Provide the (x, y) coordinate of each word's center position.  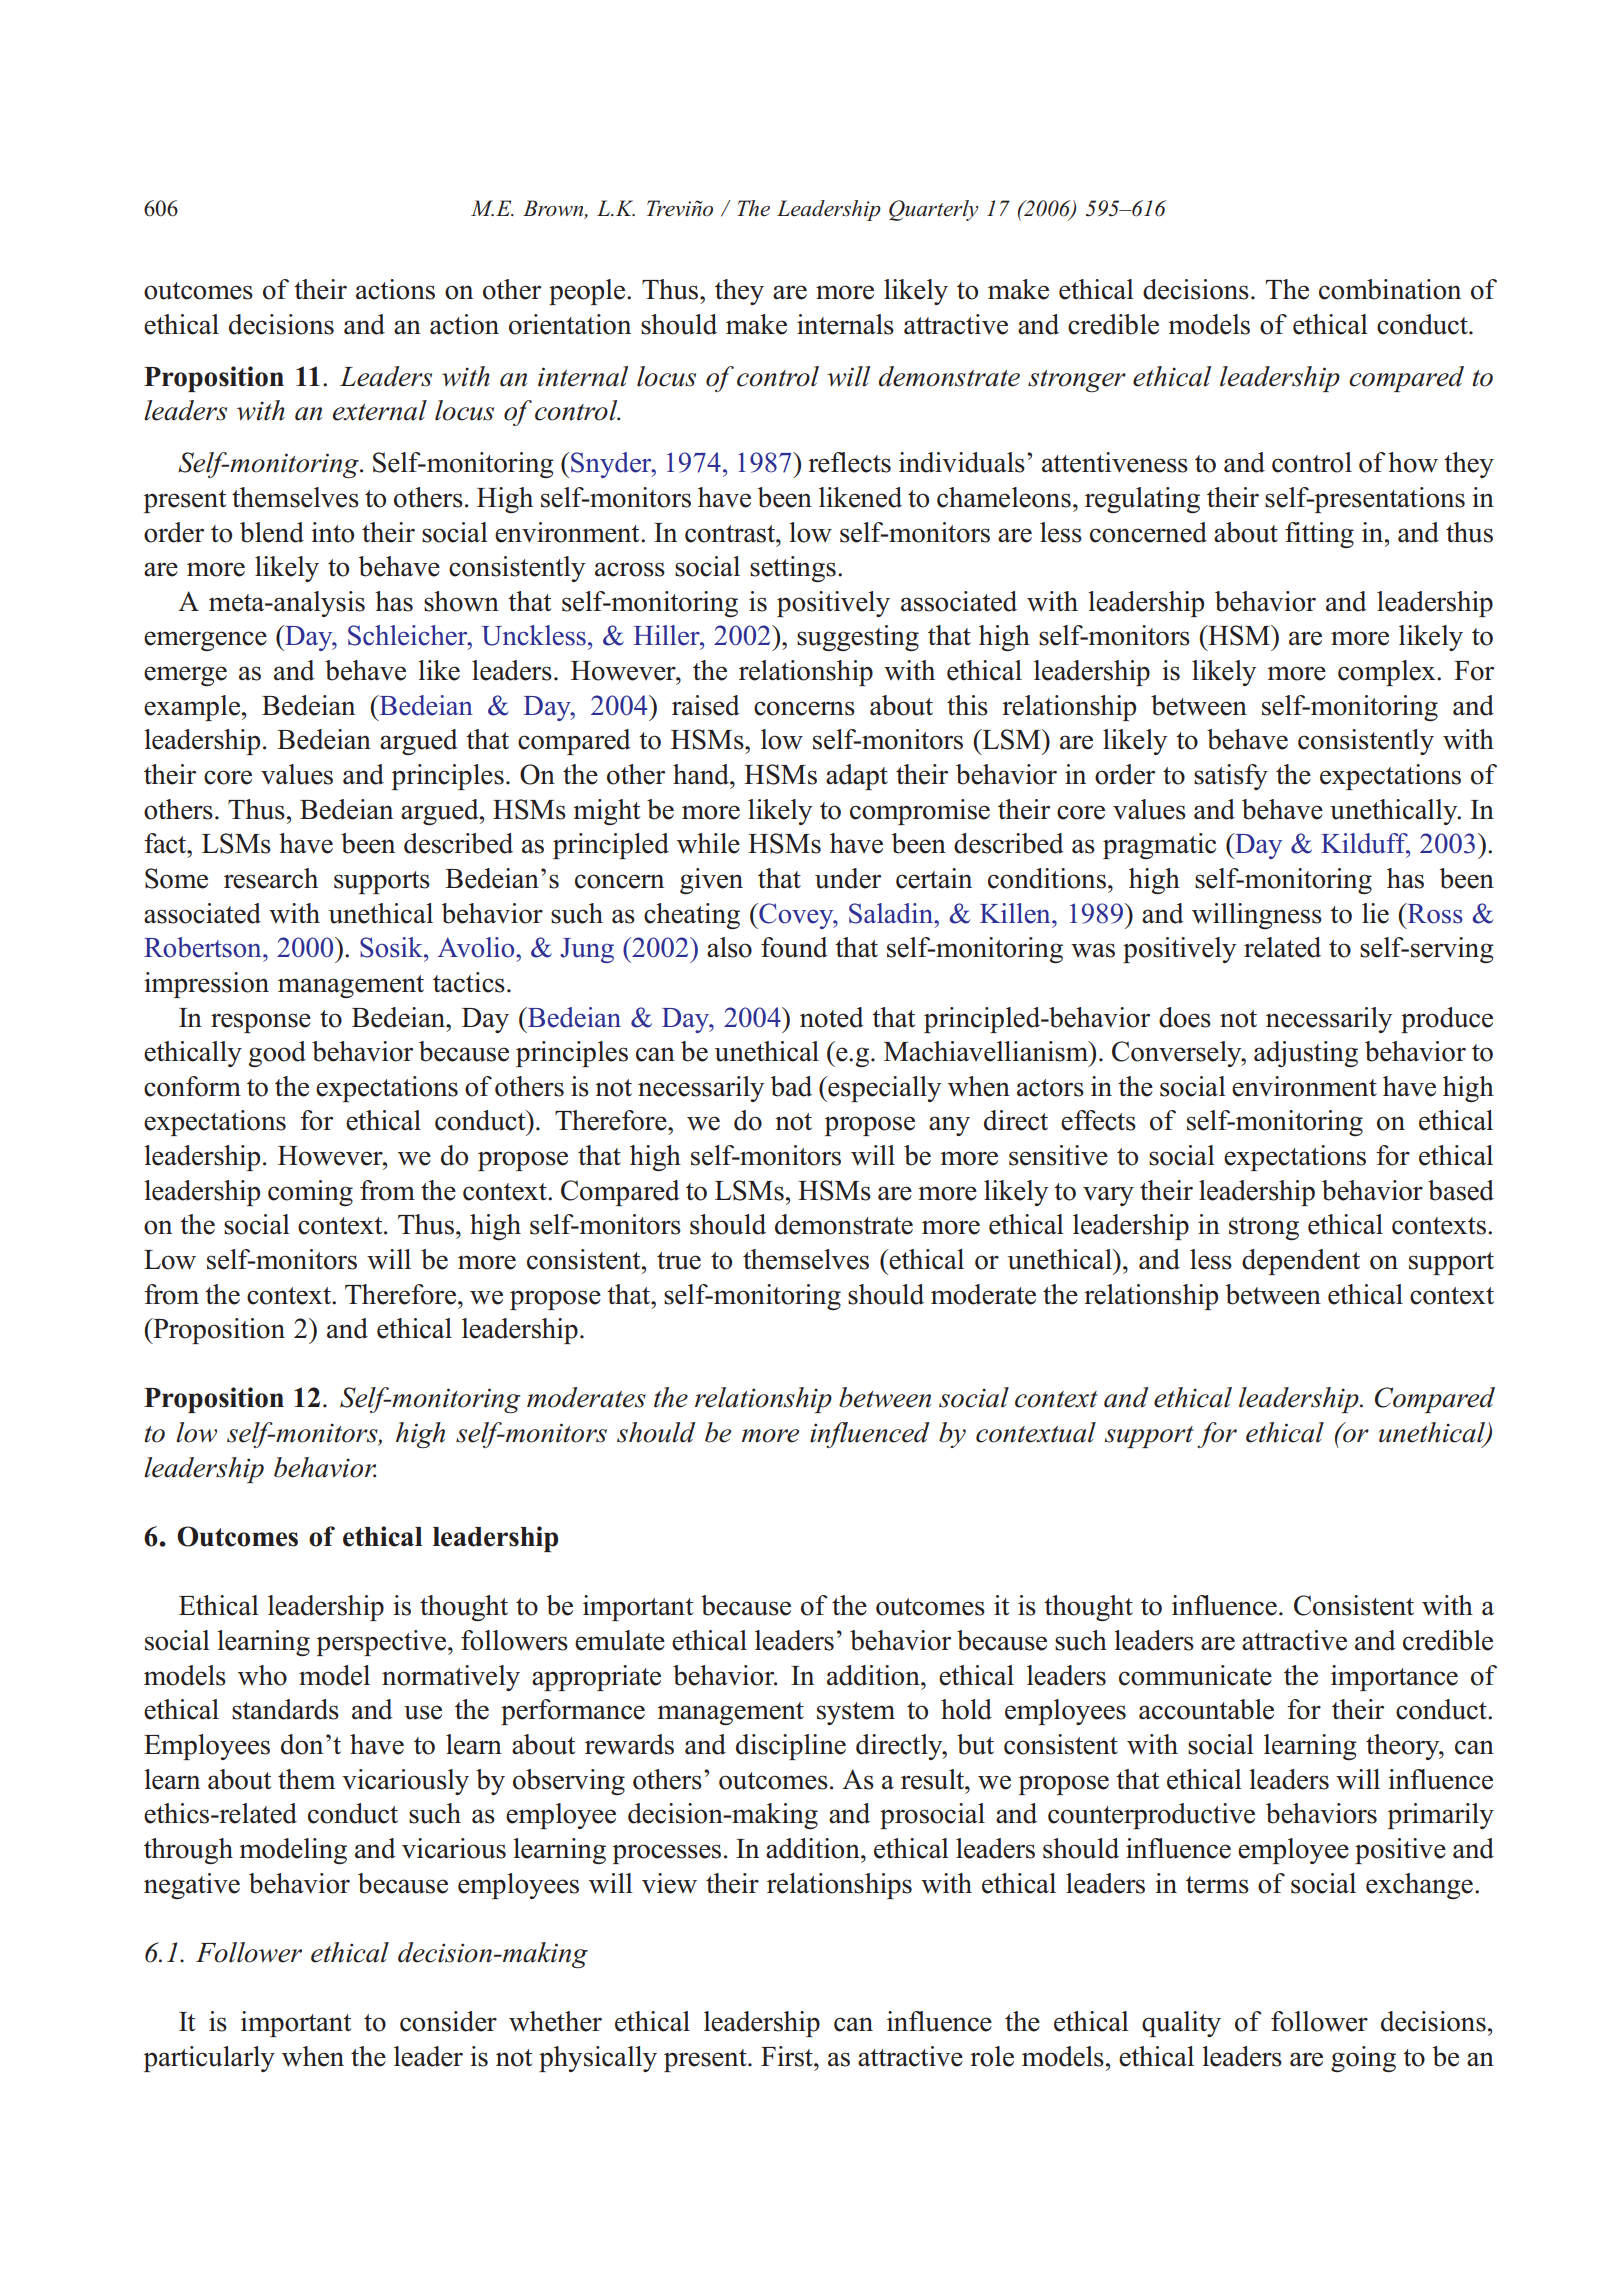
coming (310, 1193)
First (788, 2056)
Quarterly (933, 210)
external (380, 410)
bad (791, 1086)
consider (448, 2021)
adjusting (1306, 1054)
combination (1390, 289)
